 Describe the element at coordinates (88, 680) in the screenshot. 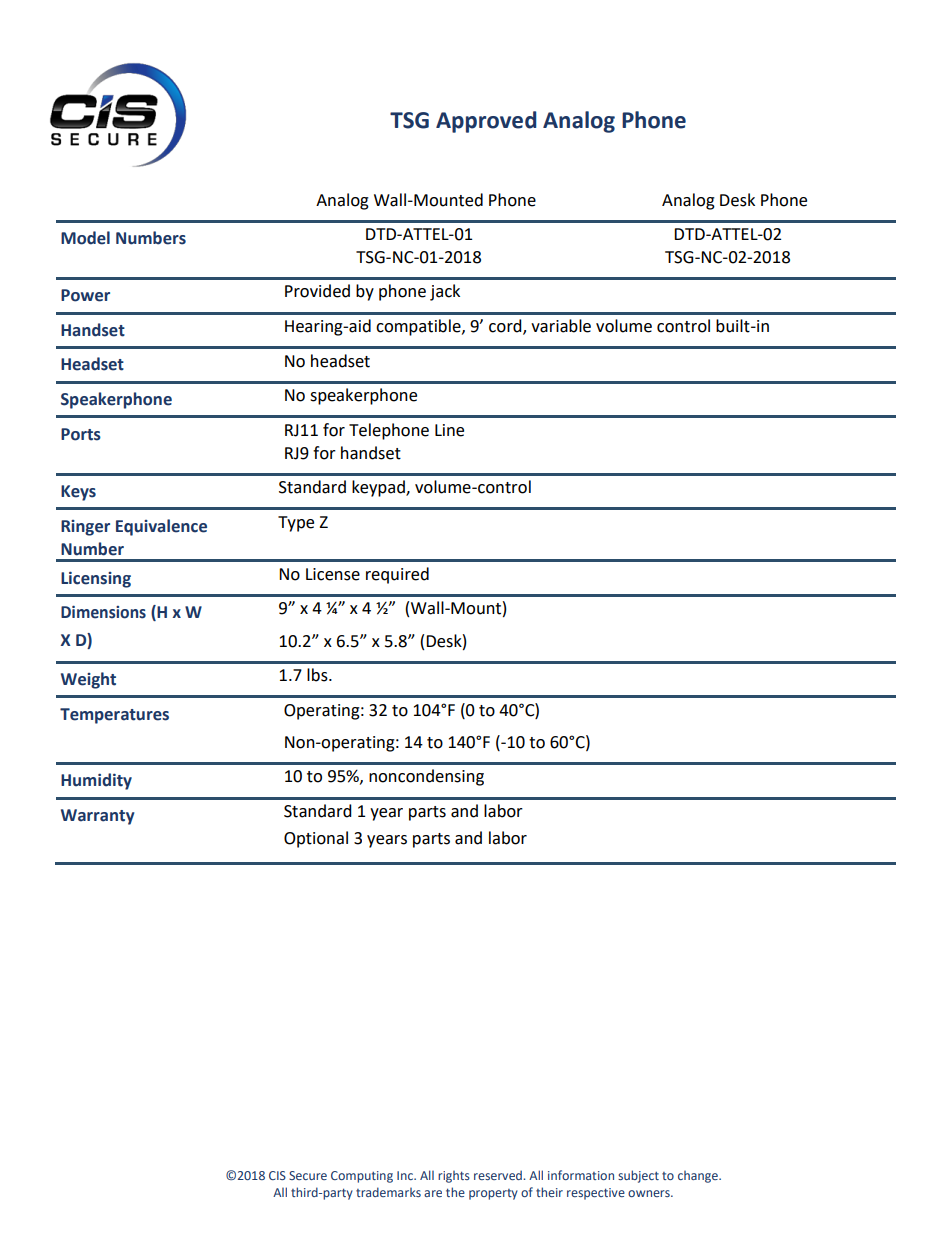

I see `Weight` at that location.
